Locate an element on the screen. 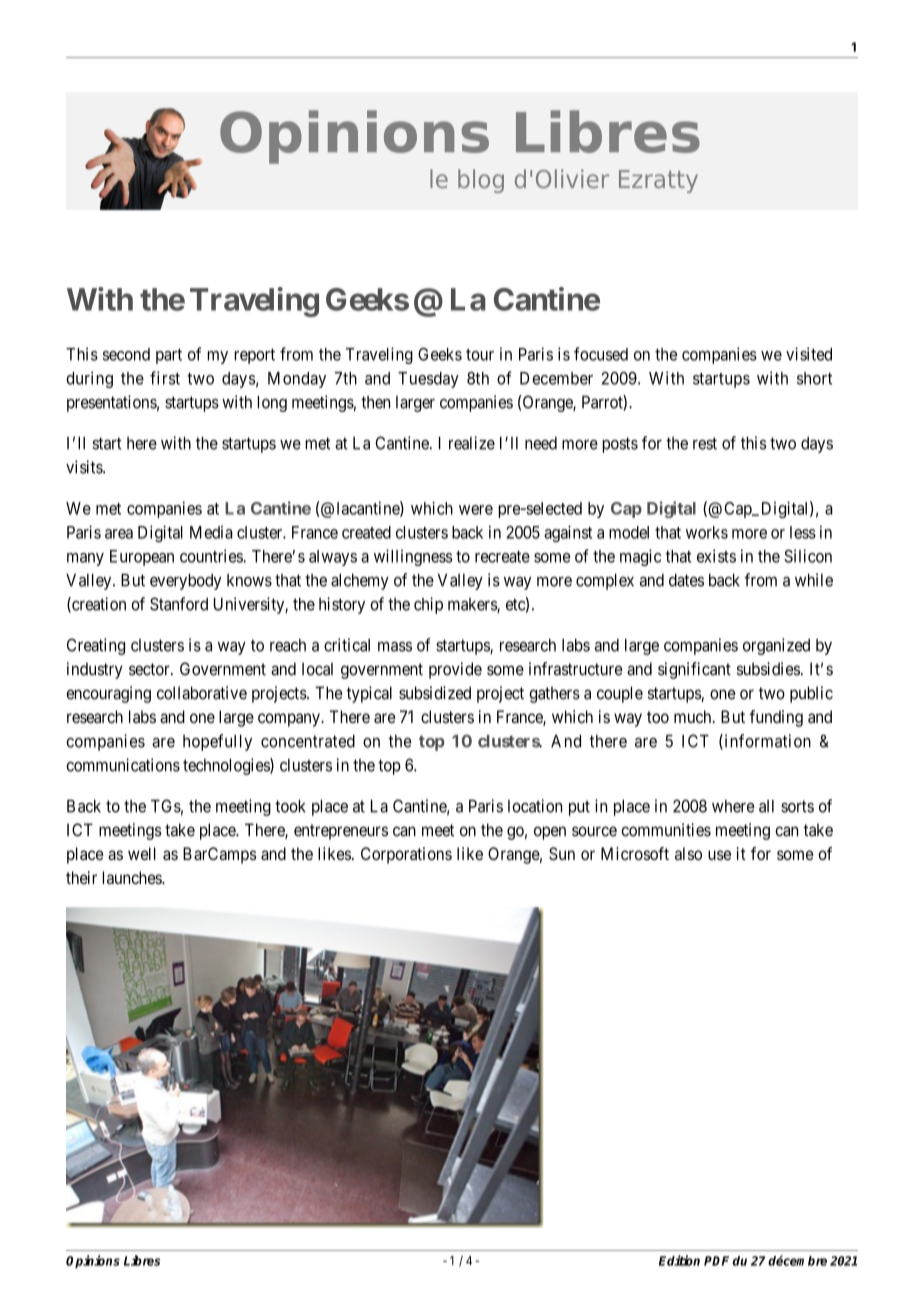 The width and height of the screenshot is (924, 1308). short is located at coordinates (814, 378).
